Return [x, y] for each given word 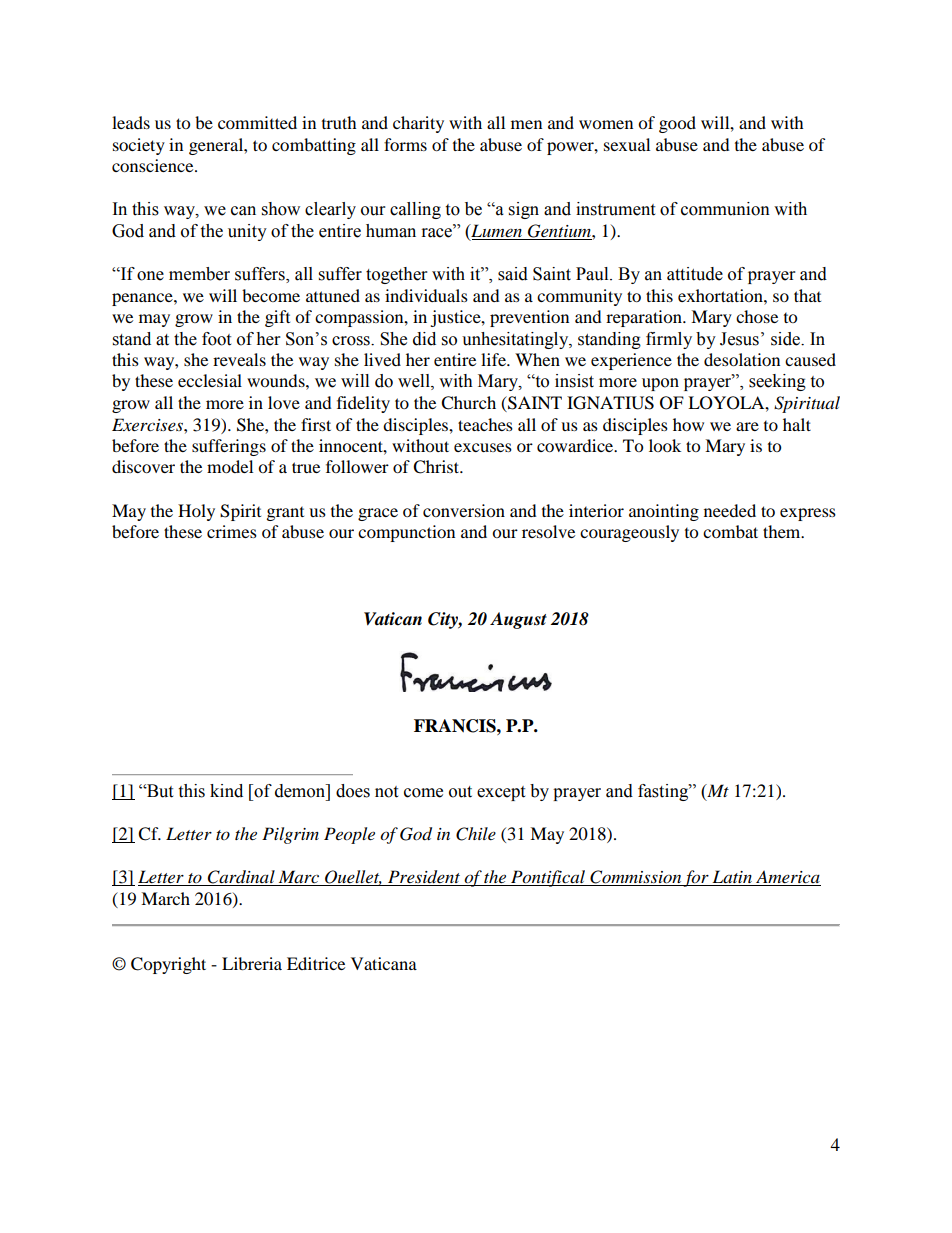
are [747, 426]
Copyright [168, 965]
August [518, 620]
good [677, 124]
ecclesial [210, 380]
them [783, 531]
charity [418, 124]
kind [226, 791]
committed [257, 122]
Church [468, 403]
